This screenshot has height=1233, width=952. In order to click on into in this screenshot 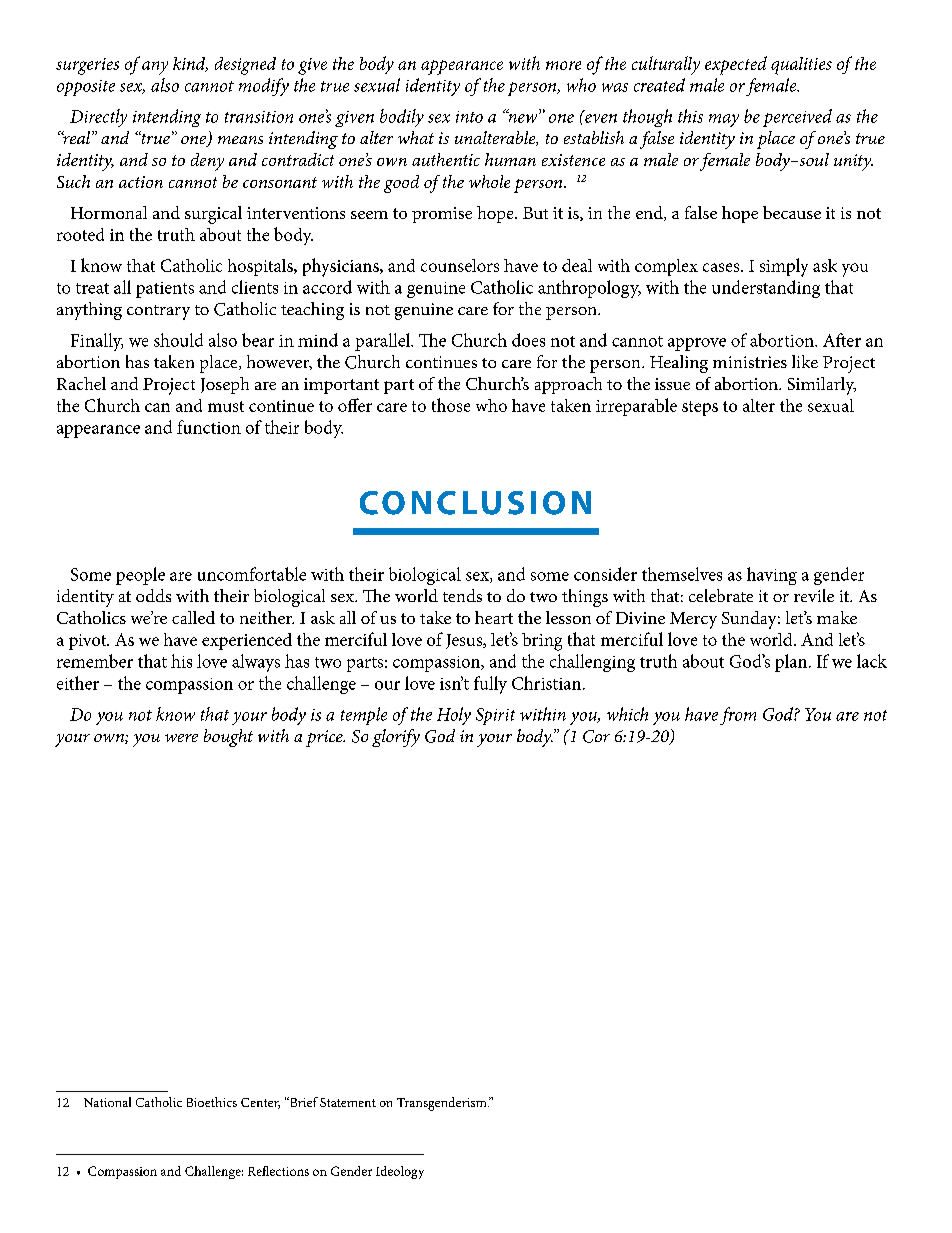, I will do `click(469, 117)`.
